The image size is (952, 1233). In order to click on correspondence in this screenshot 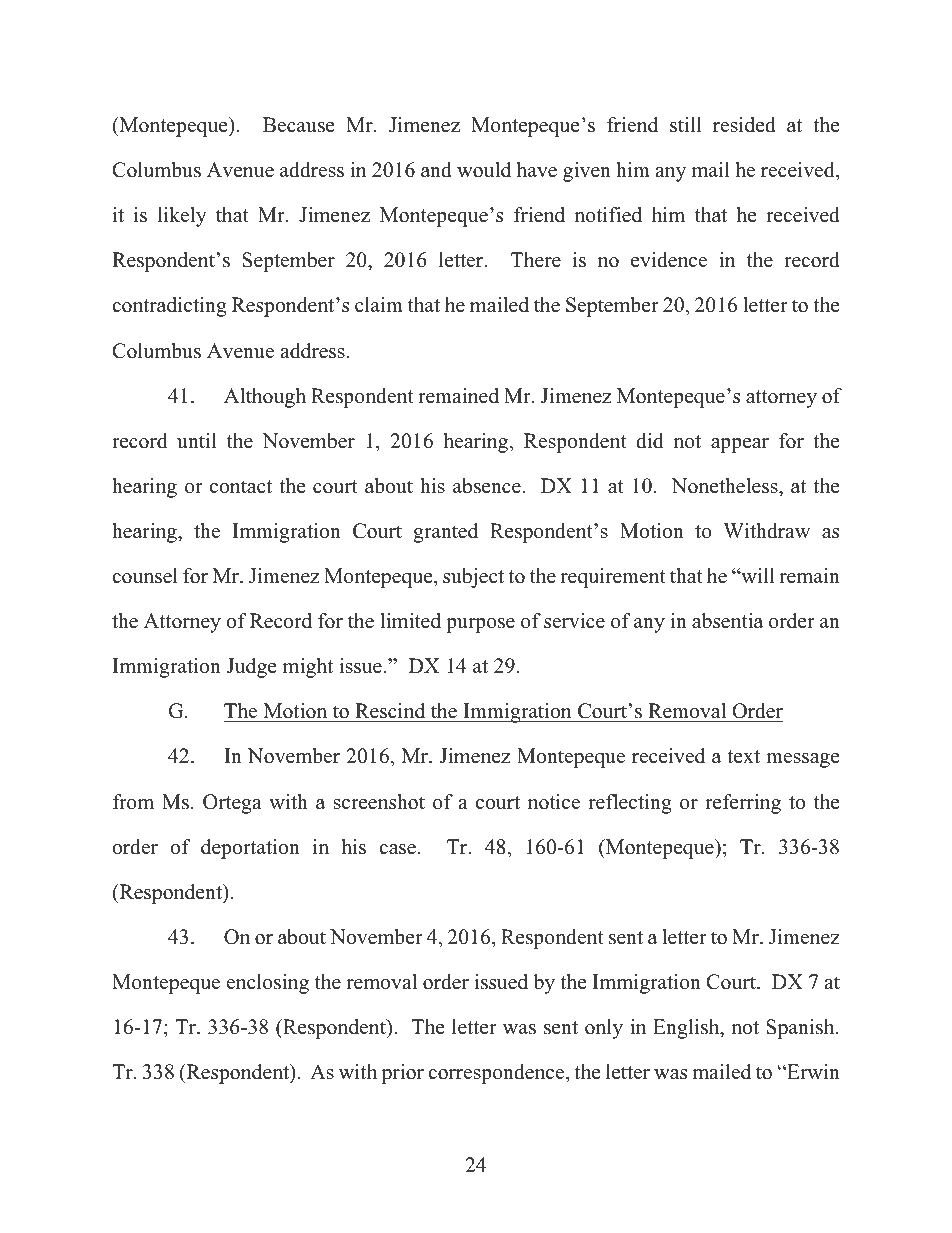, I will do `click(497, 1074)`.
